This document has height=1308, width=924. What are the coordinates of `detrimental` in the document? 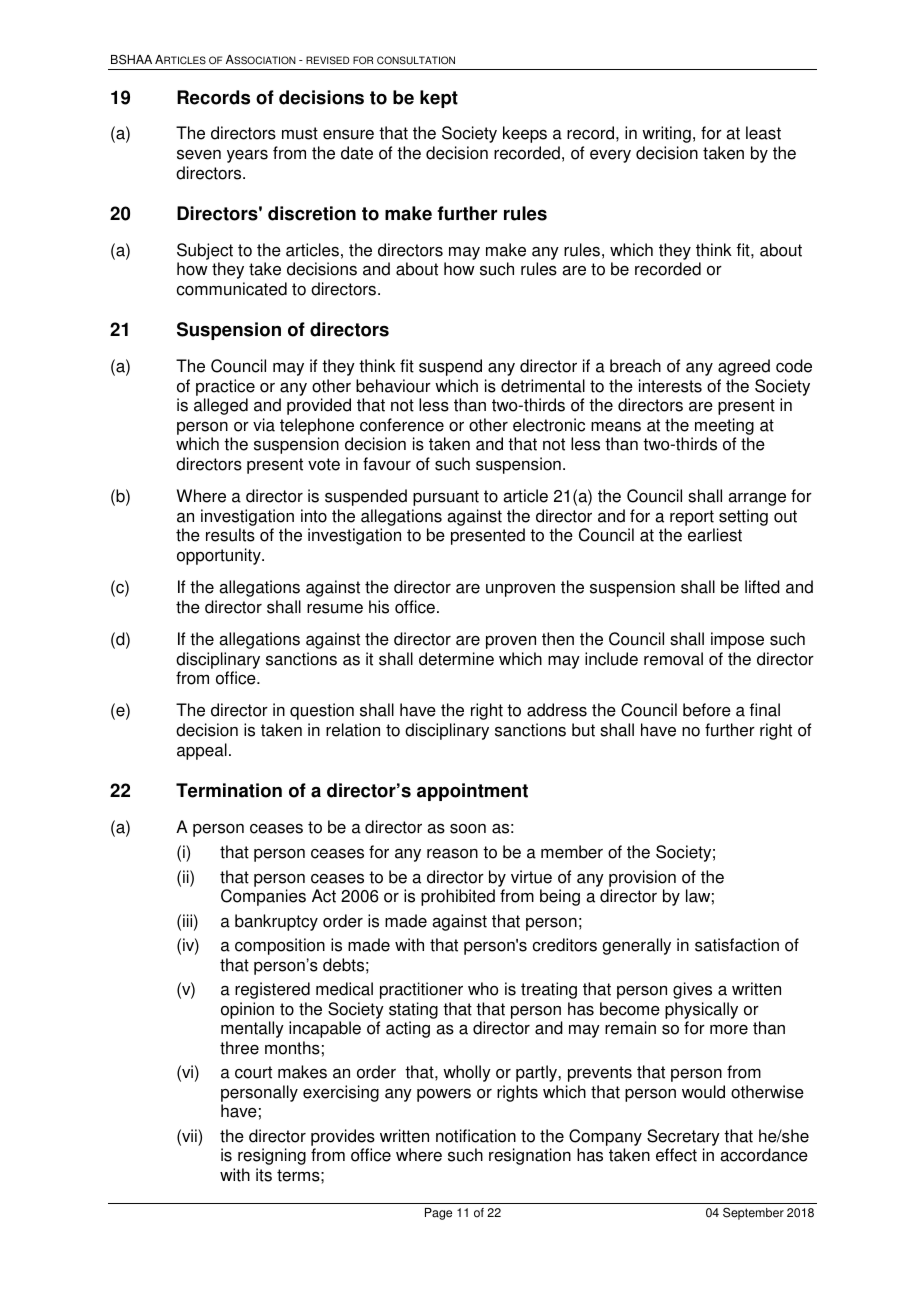 It's located at (543, 386).
